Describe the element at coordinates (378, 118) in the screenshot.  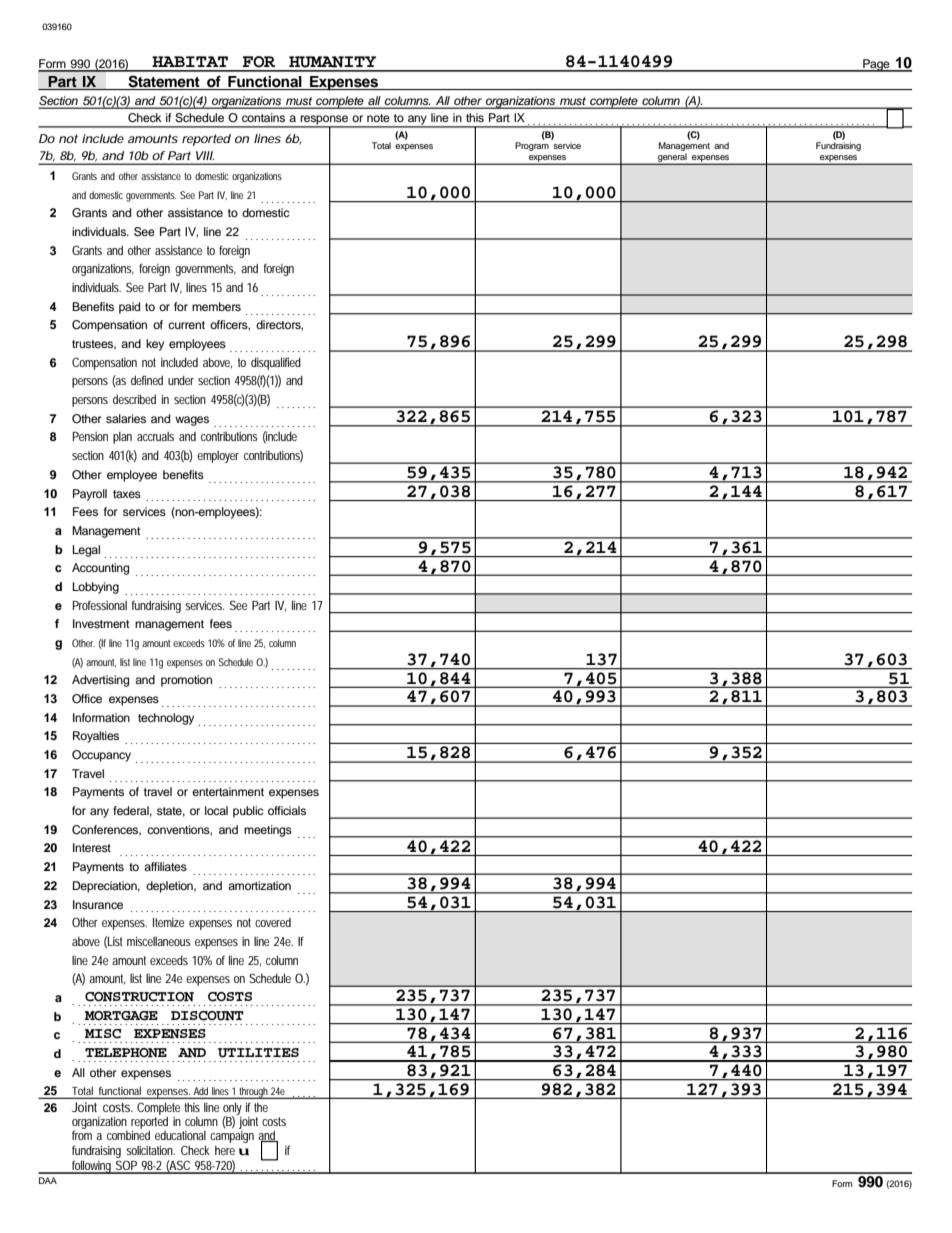
I see `note` at that location.
